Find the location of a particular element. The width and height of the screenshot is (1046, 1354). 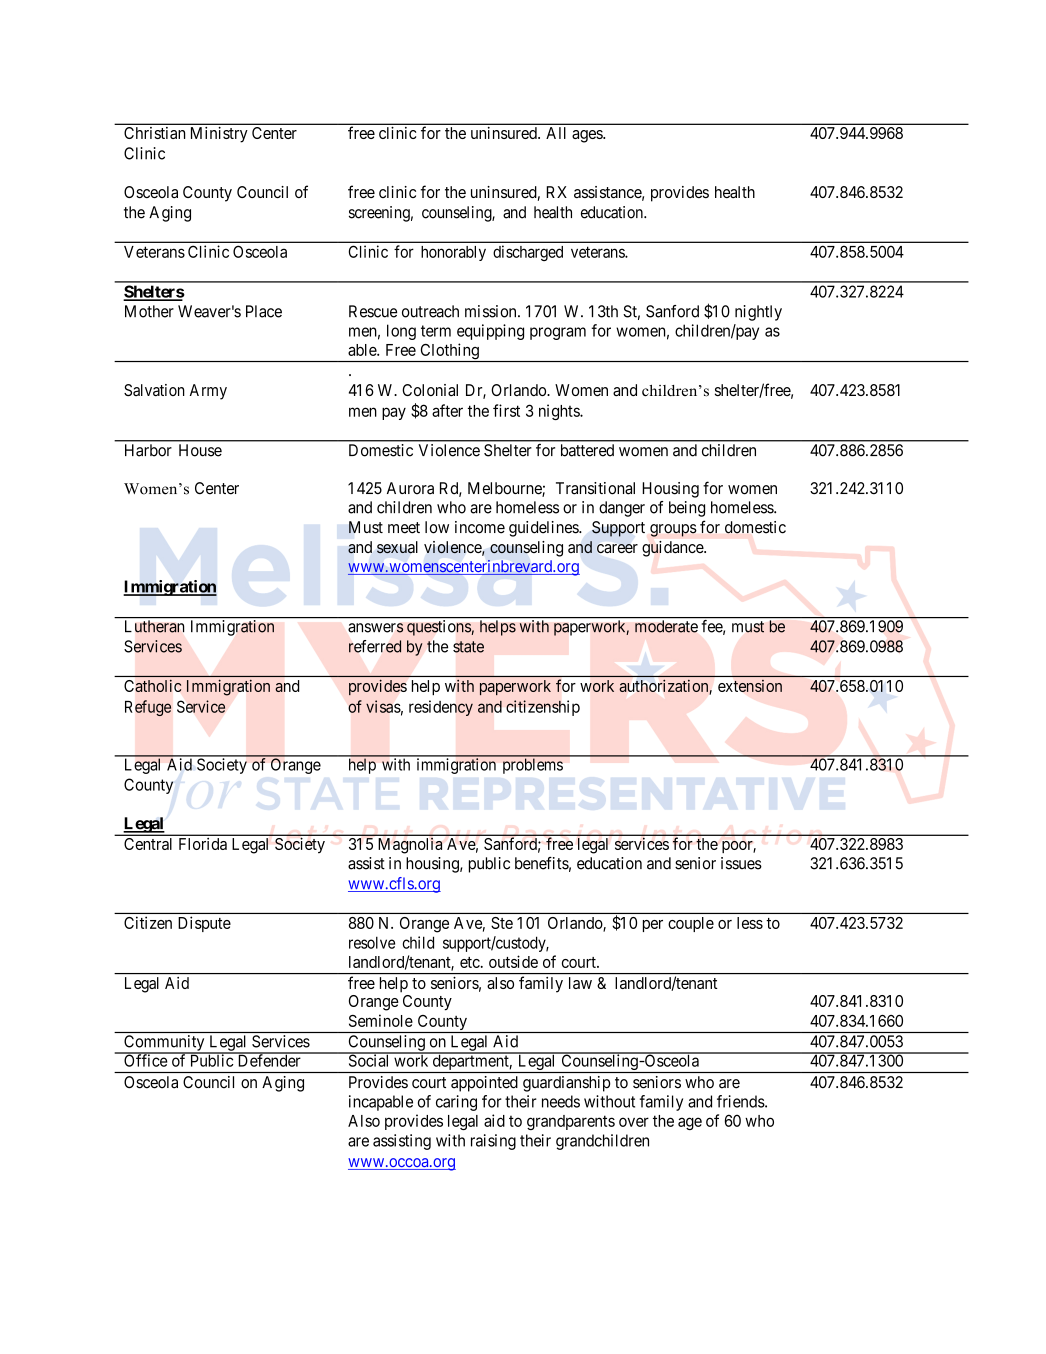

low is located at coordinates (437, 527).
